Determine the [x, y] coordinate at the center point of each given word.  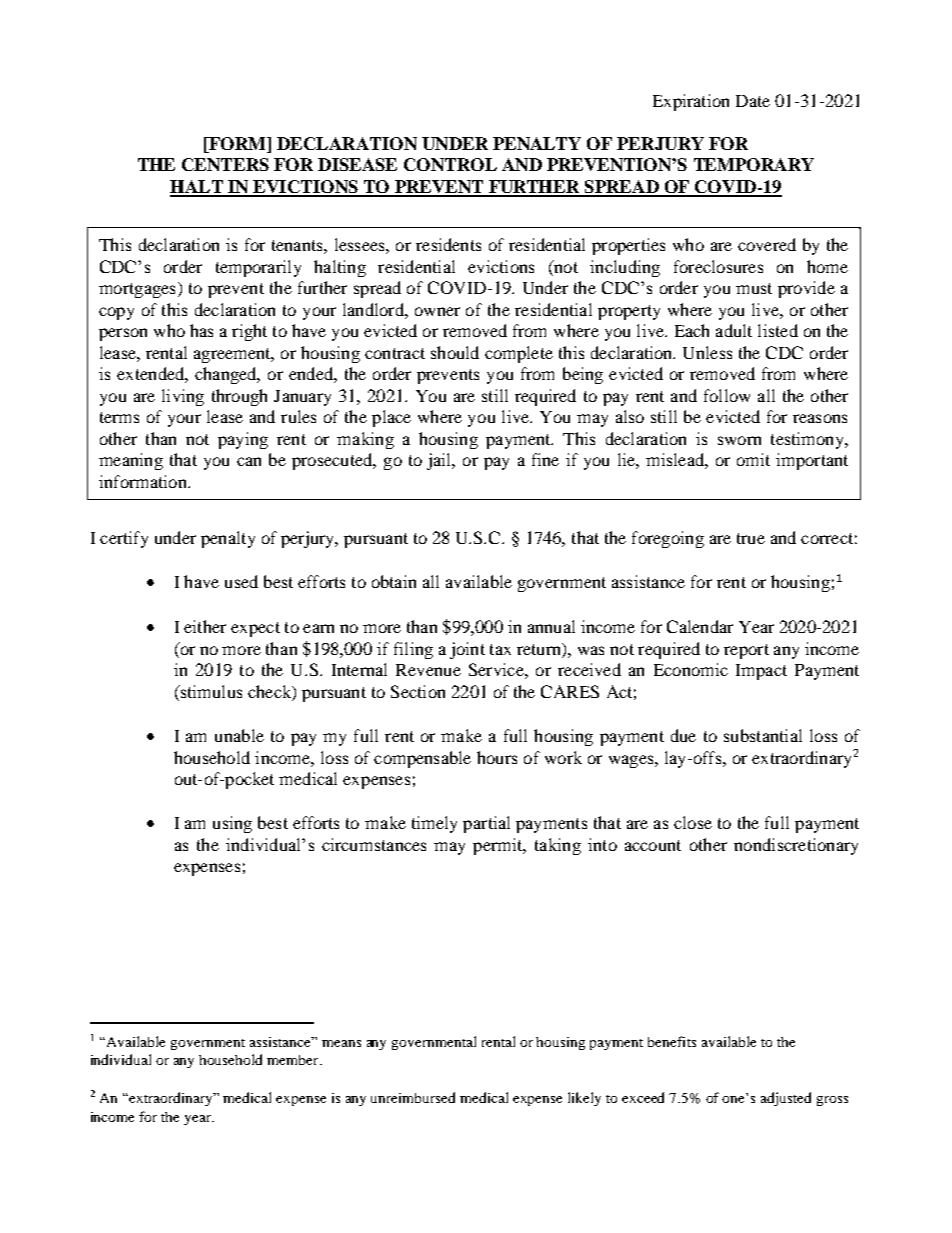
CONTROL [450, 164]
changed [227, 375]
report [746, 651]
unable [239, 735]
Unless [707, 352]
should [455, 352]
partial [486, 824]
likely [584, 1099]
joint [467, 650]
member [294, 1060]
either [205, 626]
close [693, 822]
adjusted [786, 1099]
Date [753, 101]
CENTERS [225, 164]
